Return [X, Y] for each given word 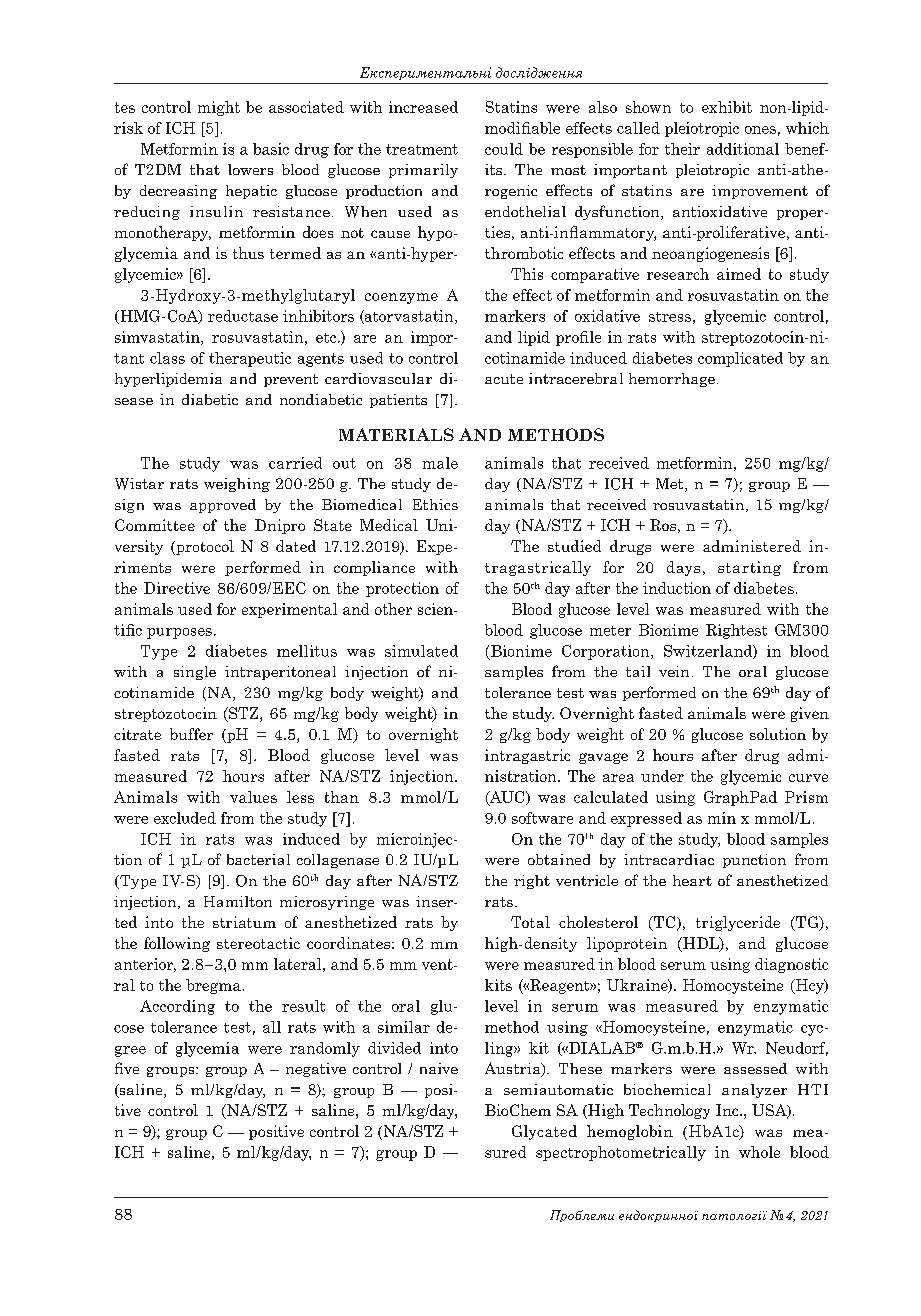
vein [674, 671]
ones [760, 130]
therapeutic [250, 359]
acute [504, 379]
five [127, 1068]
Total [530, 922]
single [195, 673]
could [504, 149]
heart [692, 880]
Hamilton [238, 901]
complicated [740, 359]
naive [439, 1068]
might [219, 108]
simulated [421, 651]
